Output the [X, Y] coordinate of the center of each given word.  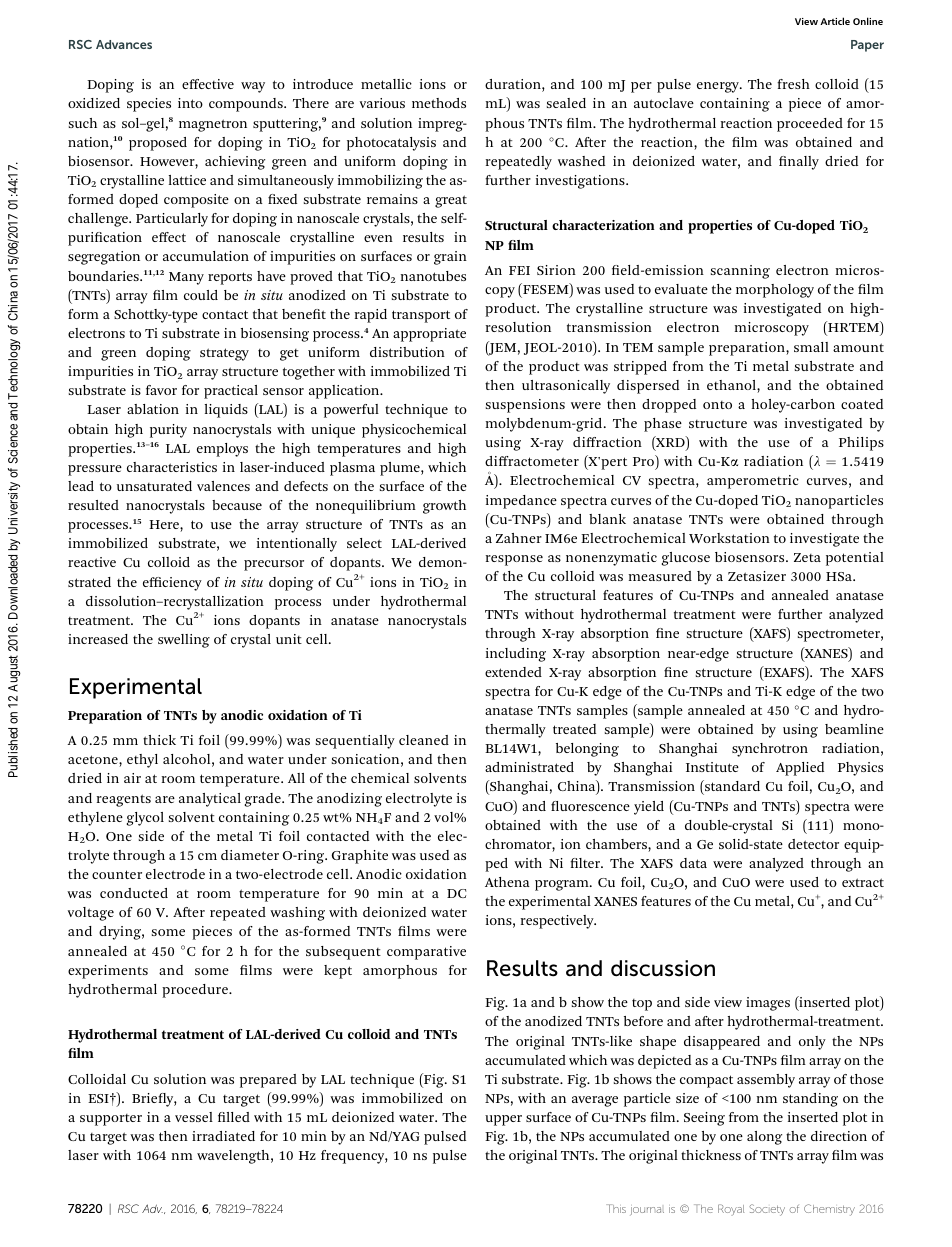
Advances [124, 44]
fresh [793, 84]
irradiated [223, 1136]
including [516, 655]
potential [855, 559]
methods [439, 103]
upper [503, 1120]
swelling [184, 641]
